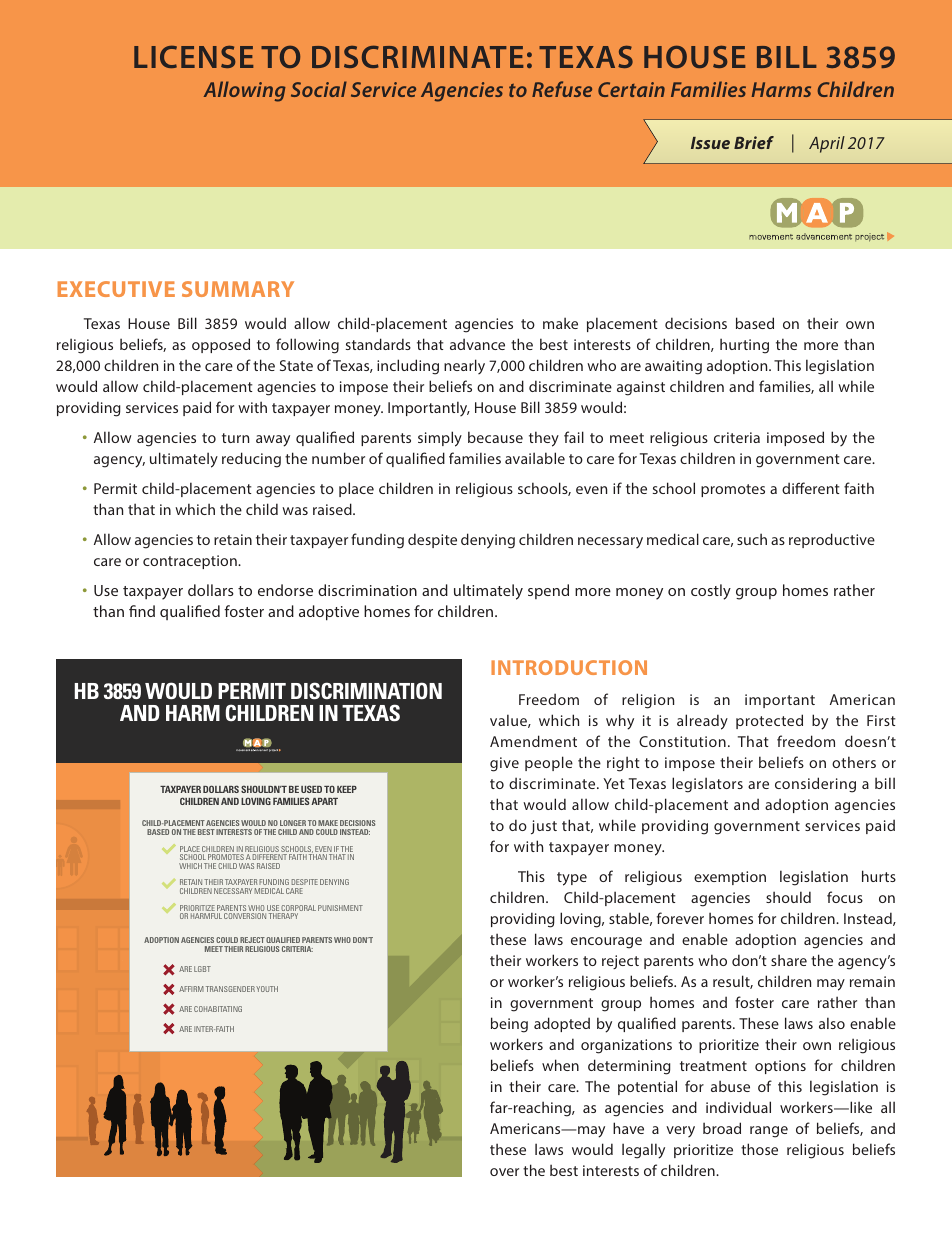 The width and height of the screenshot is (952, 1233). What do you see at coordinates (191, 562) in the screenshot?
I see `contraception` at bounding box center [191, 562].
